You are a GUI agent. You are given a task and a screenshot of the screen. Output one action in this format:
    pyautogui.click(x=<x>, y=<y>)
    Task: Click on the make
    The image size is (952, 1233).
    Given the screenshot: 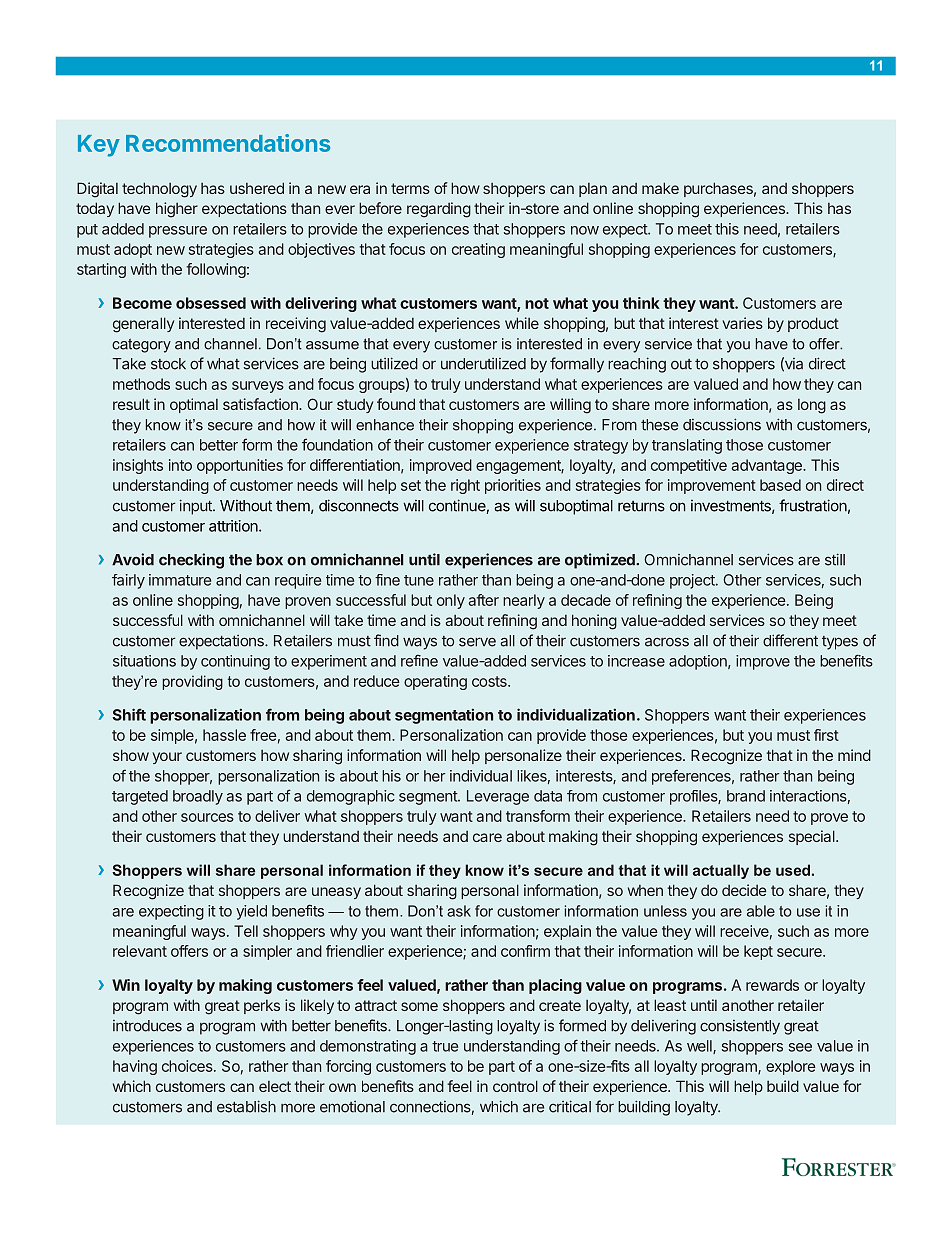 What is the action you would take?
    pyautogui.click(x=660, y=188)
